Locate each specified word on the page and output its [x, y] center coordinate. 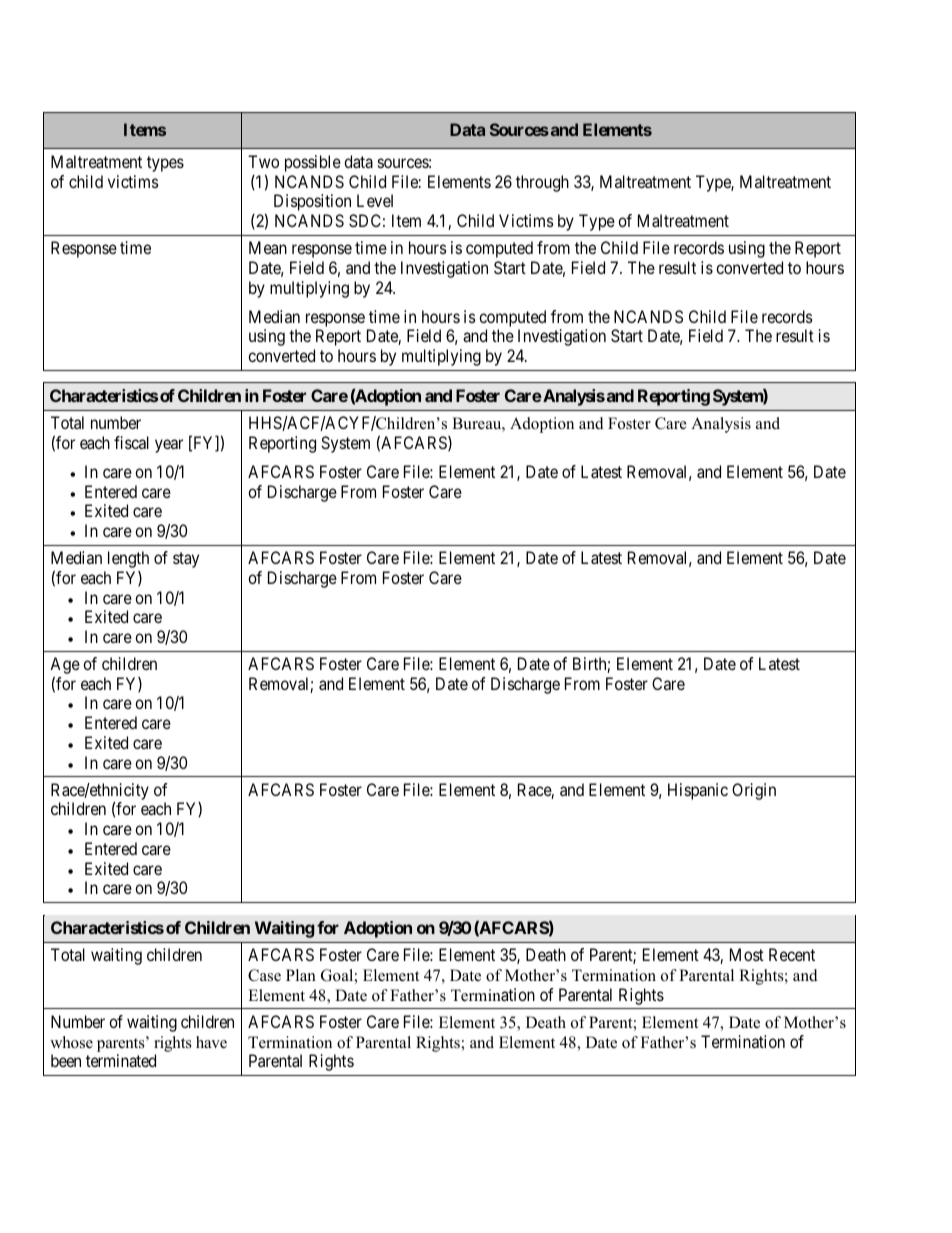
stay [186, 560]
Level [375, 200]
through [542, 183]
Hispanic [698, 791]
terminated [121, 1060]
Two [263, 161]
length [128, 559]
